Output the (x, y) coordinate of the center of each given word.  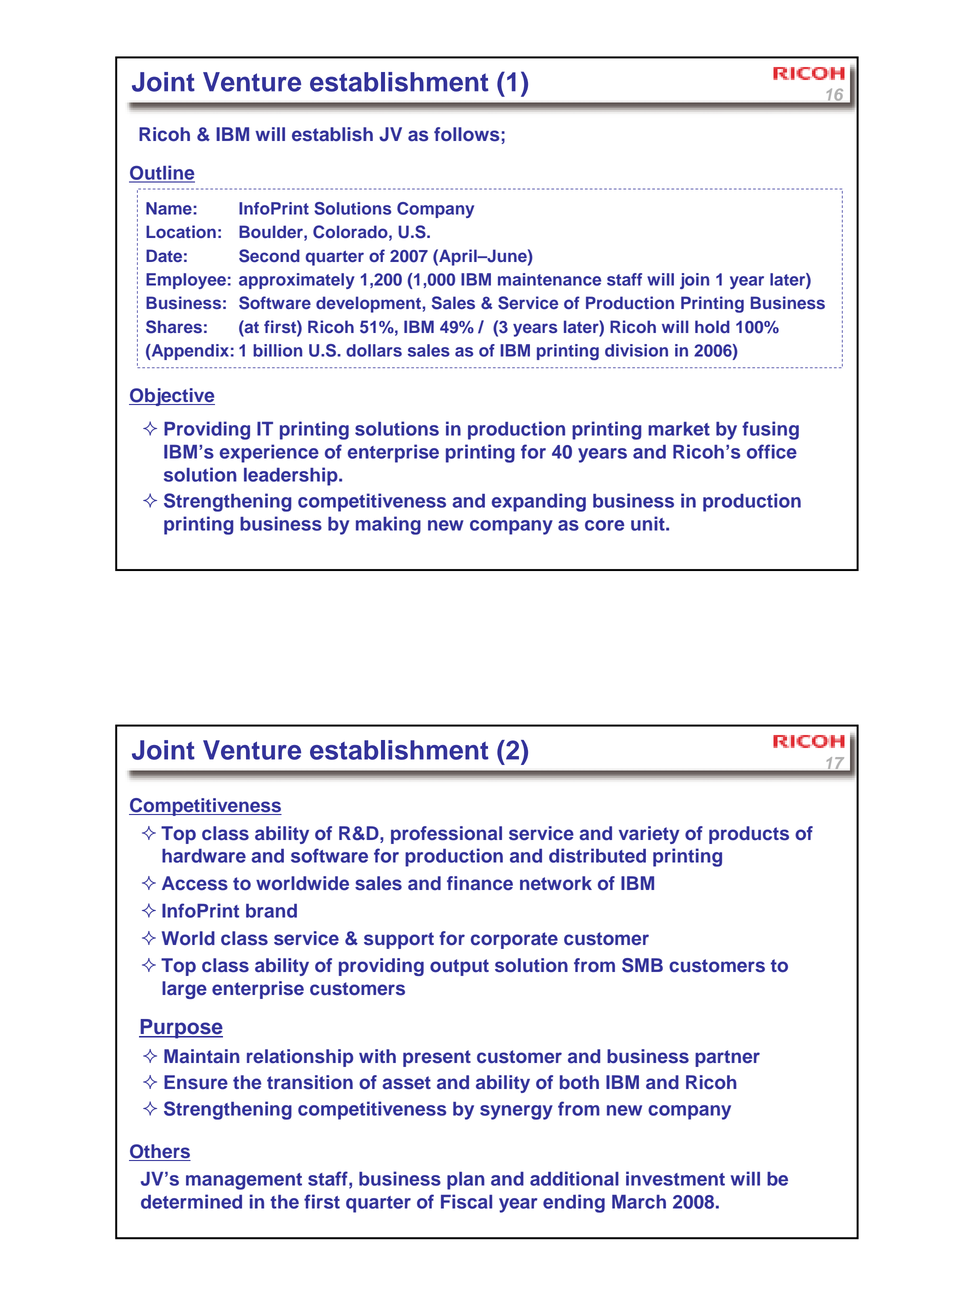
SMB (642, 965)
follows (466, 134)
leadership (292, 476)
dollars (374, 350)
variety (649, 835)
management (244, 1181)
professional (446, 835)
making (388, 525)
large (184, 990)
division (636, 350)
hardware (204, 856)
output (459, 967)
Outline (162, 173)
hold (712, 326)
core (604, 525)
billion (277, 350)
